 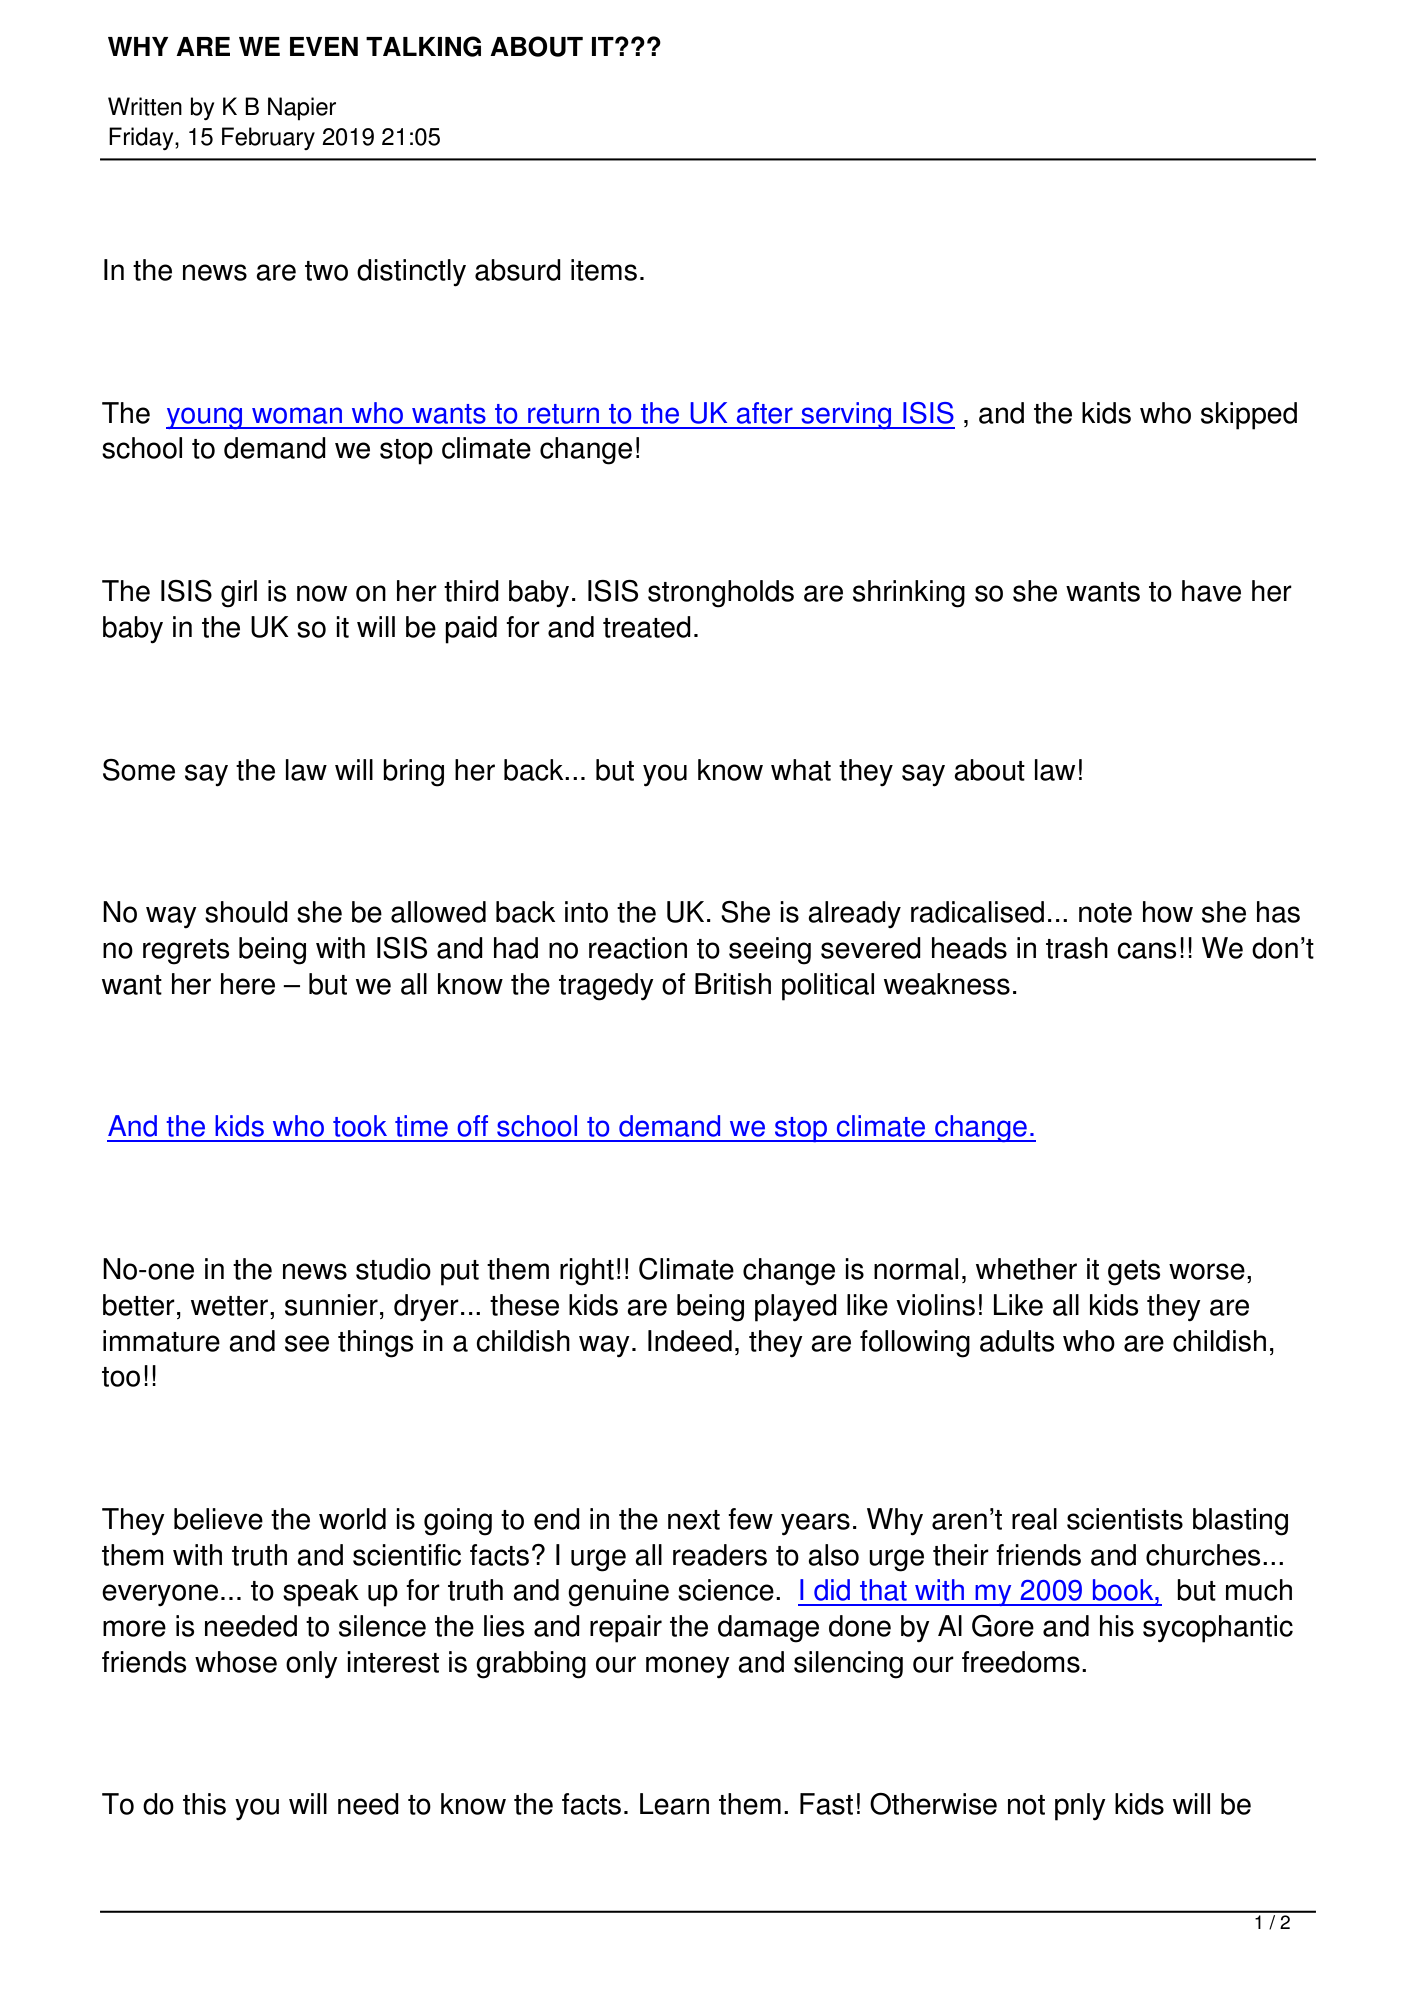 I want to click on how, so click(x=1168, y=912).
